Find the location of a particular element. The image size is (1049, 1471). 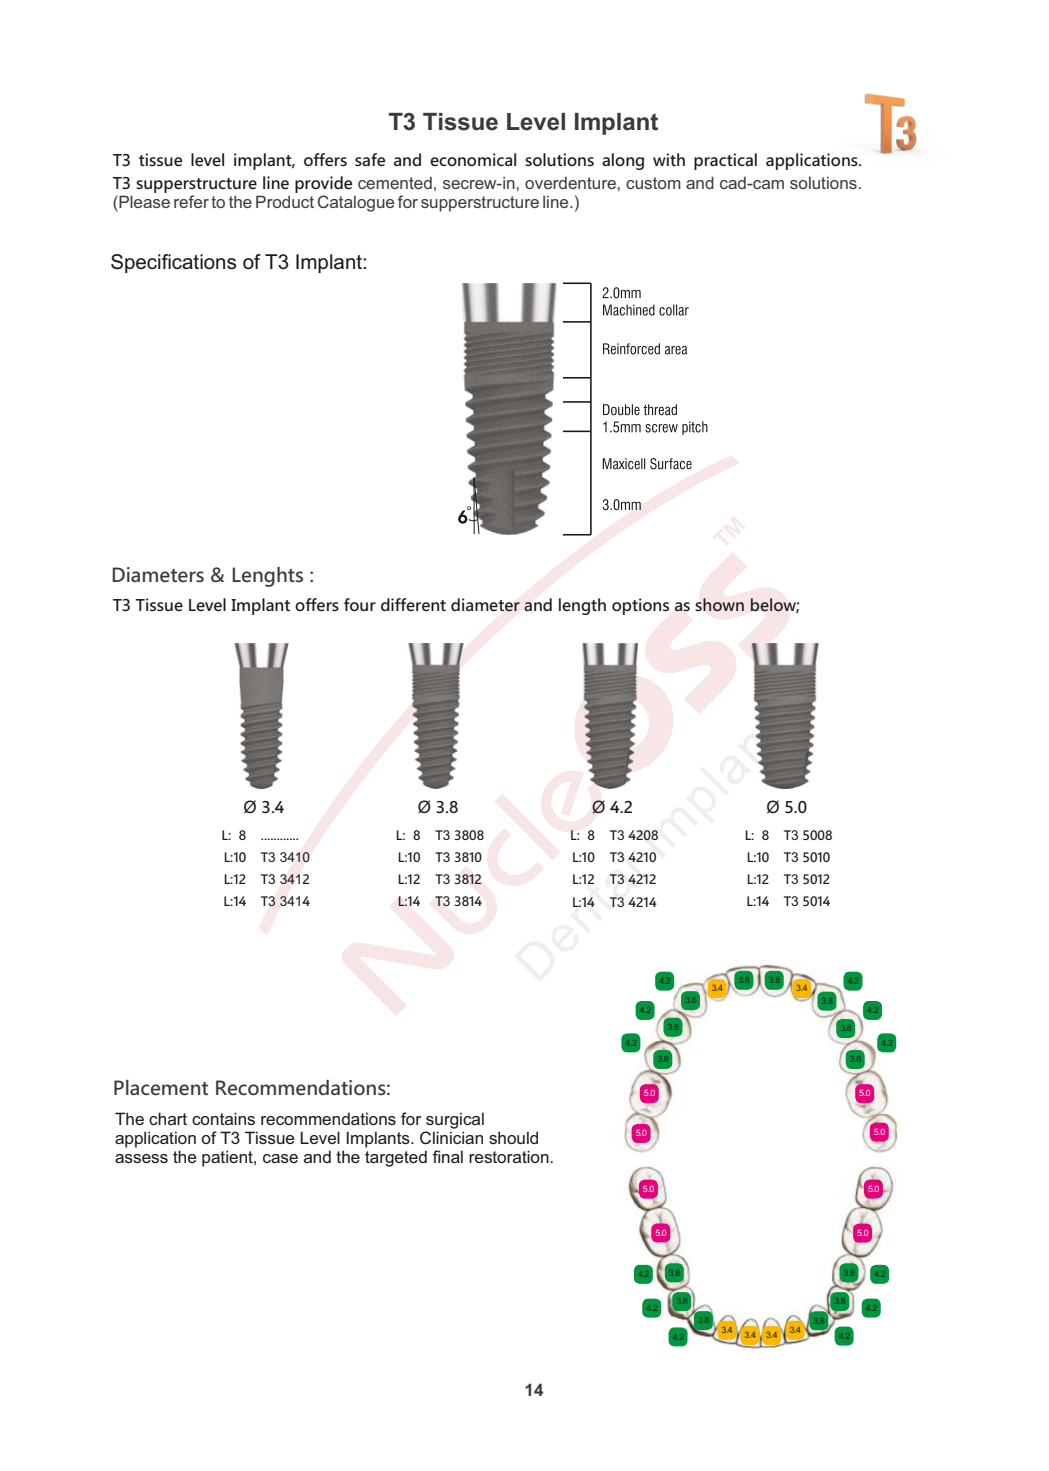

options is located at coordinates (640, 606).
